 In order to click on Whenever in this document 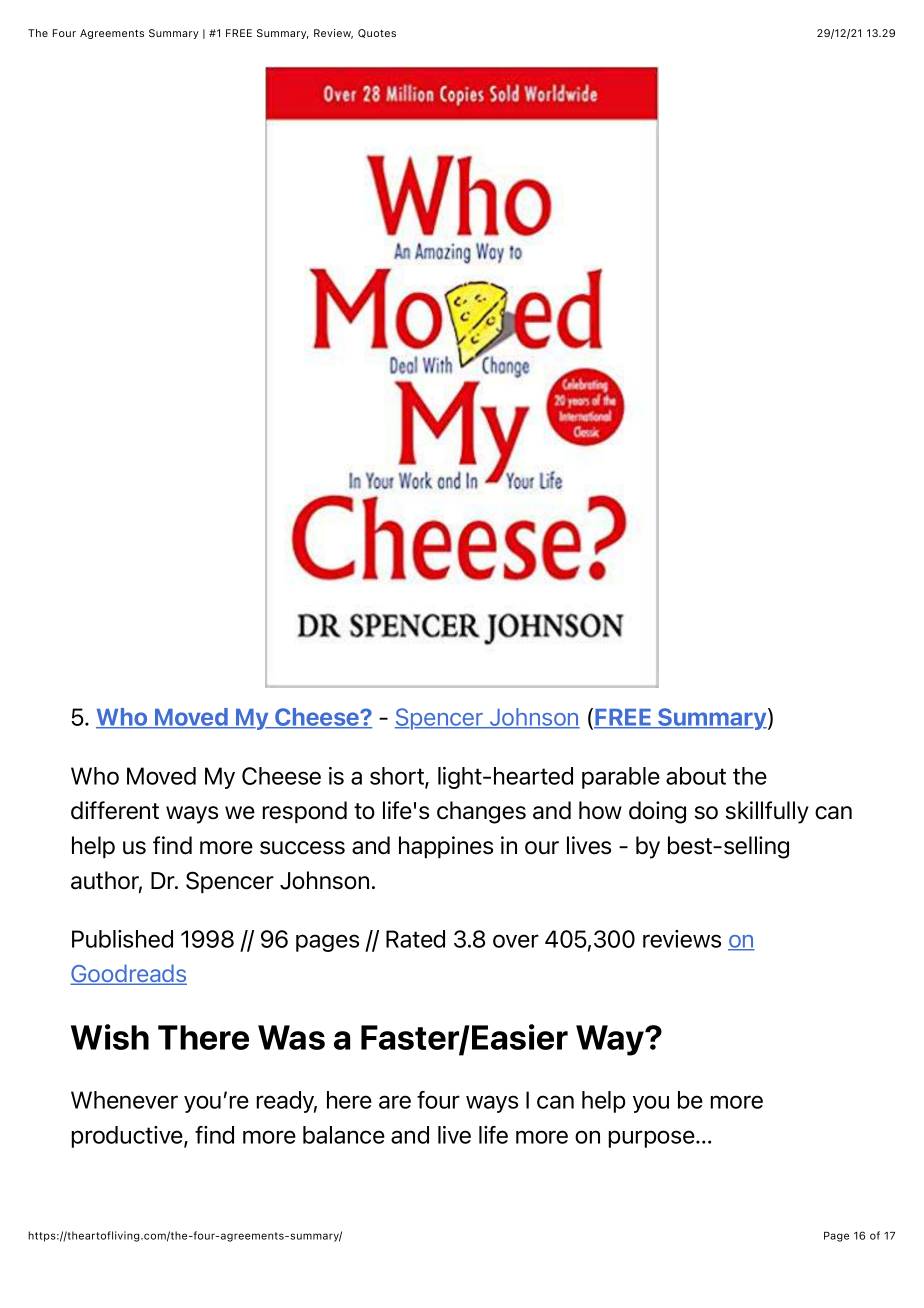, I will do `click(124, 1100)`.
